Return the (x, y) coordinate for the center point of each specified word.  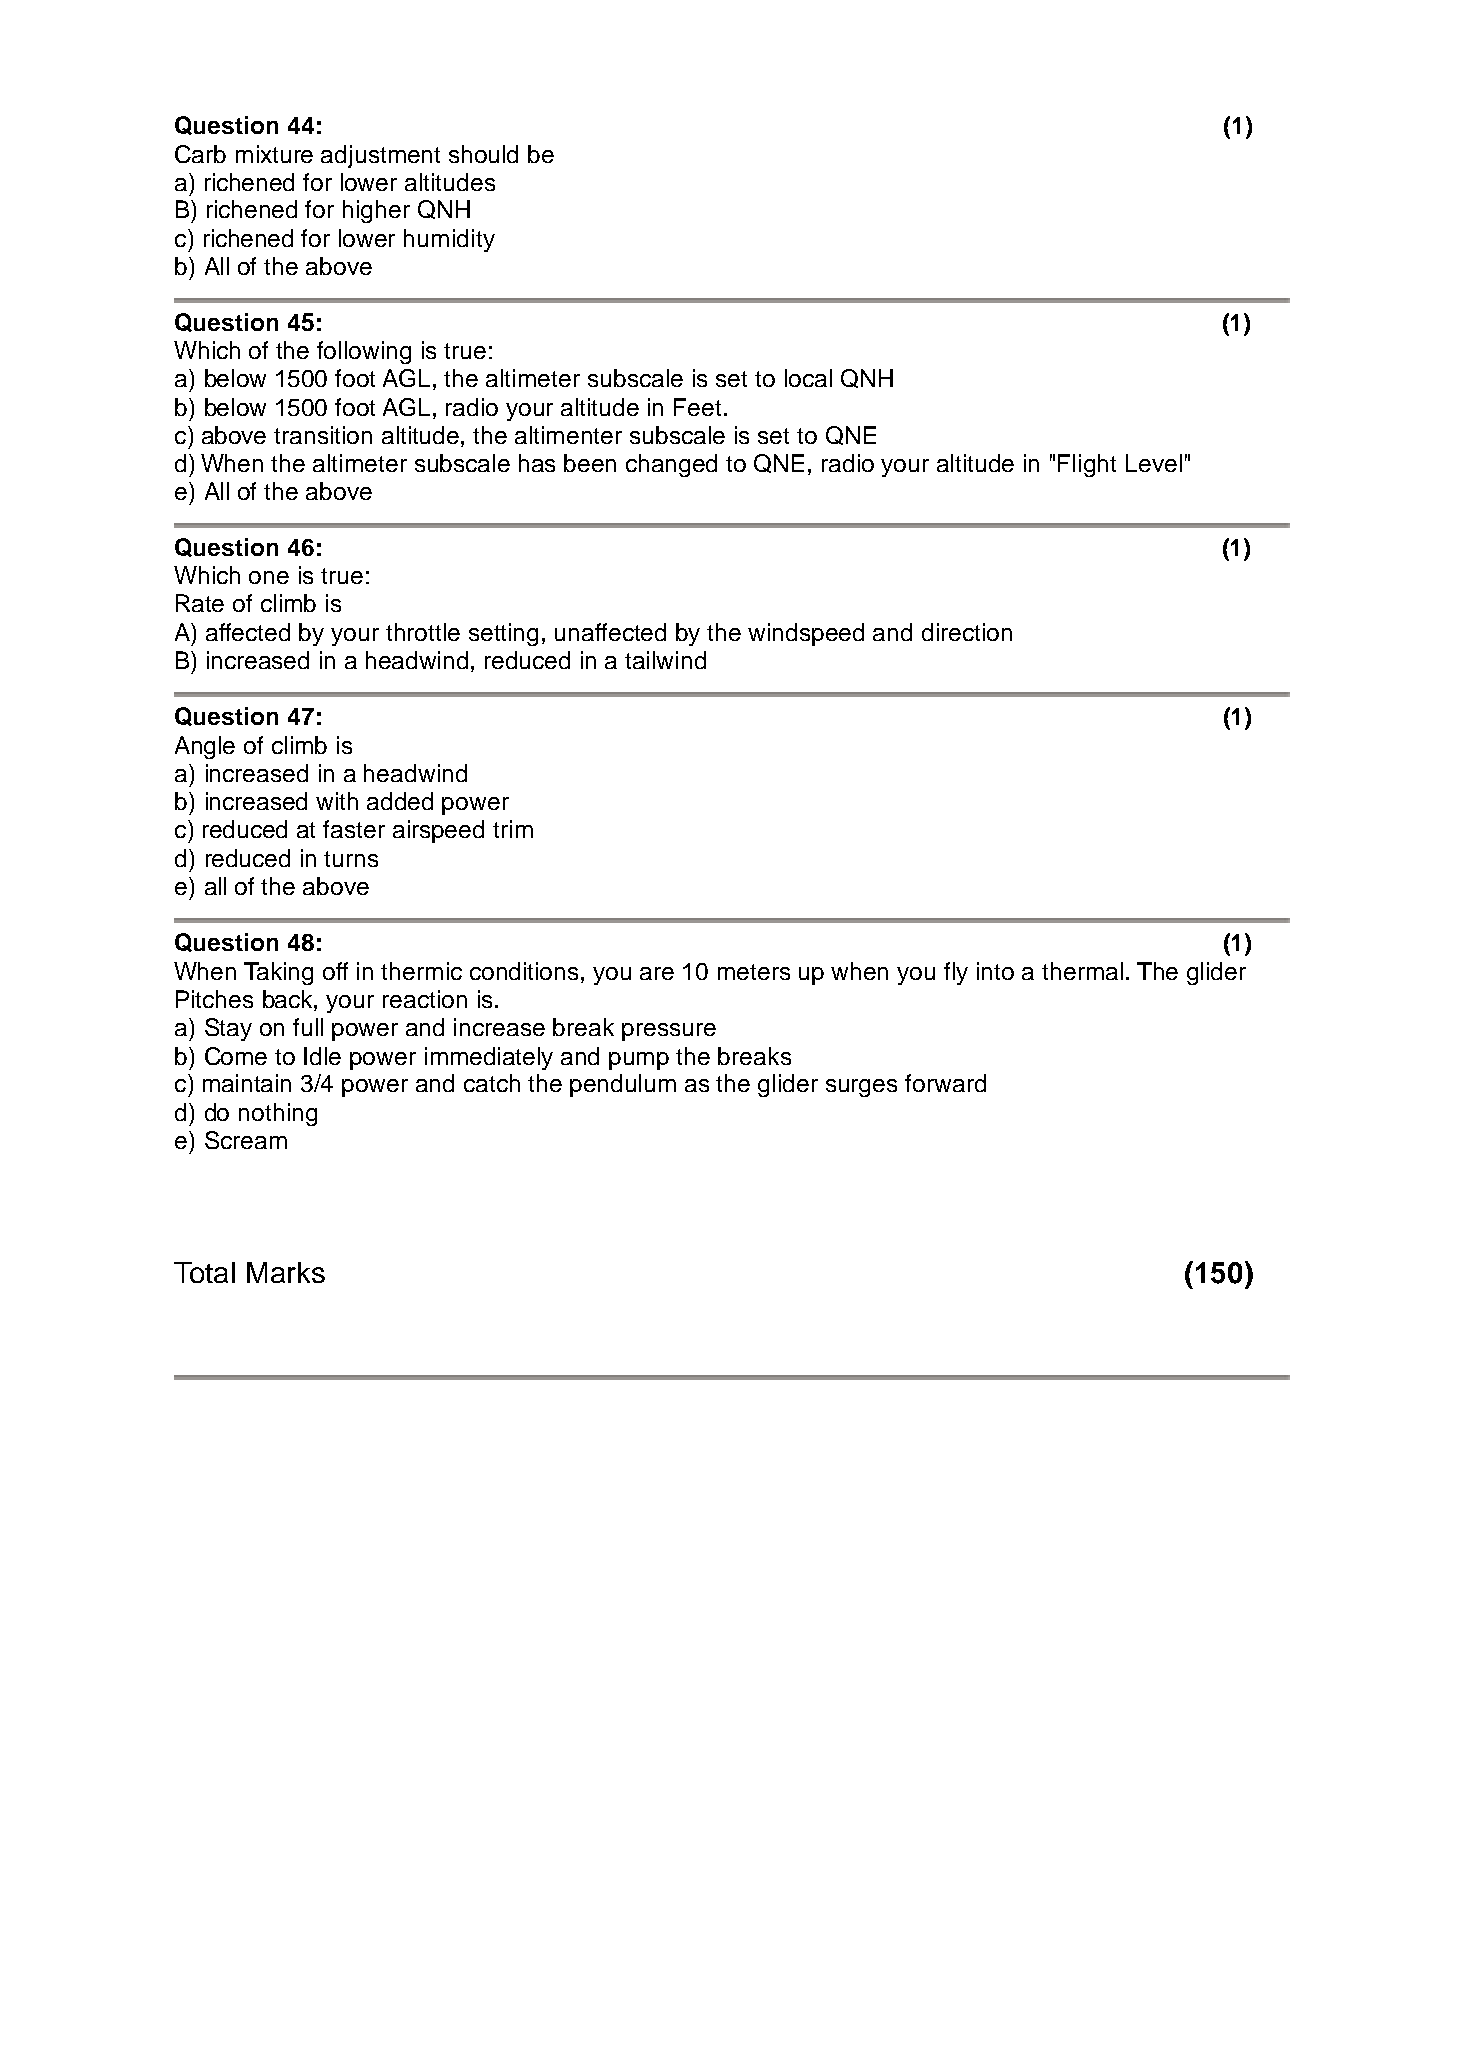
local (808, 378)
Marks (286, 1272)
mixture (274, 154)
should (483, 154)
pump (639, 1061)
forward (945, 1083)
